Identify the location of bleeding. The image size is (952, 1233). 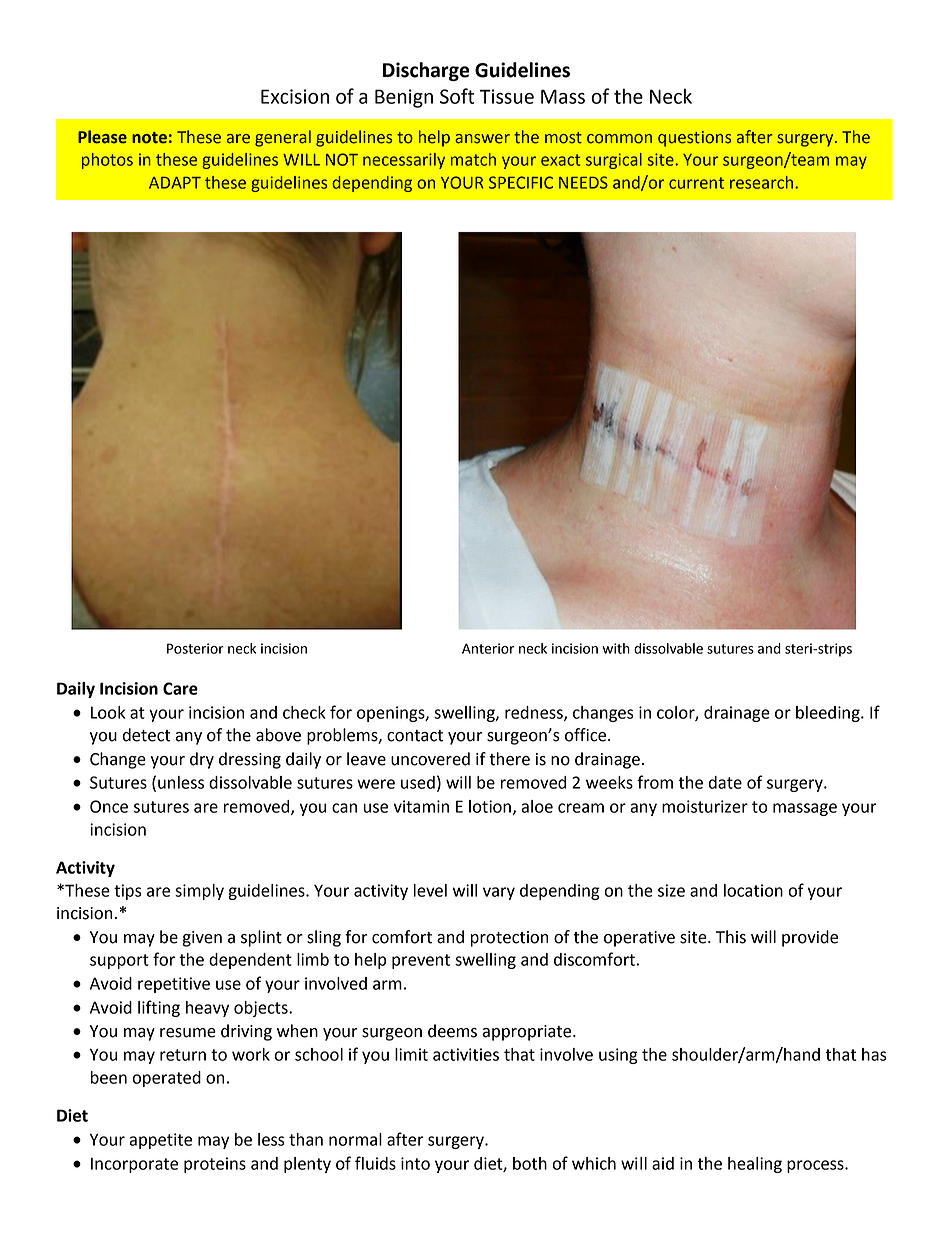
(829, 714).
